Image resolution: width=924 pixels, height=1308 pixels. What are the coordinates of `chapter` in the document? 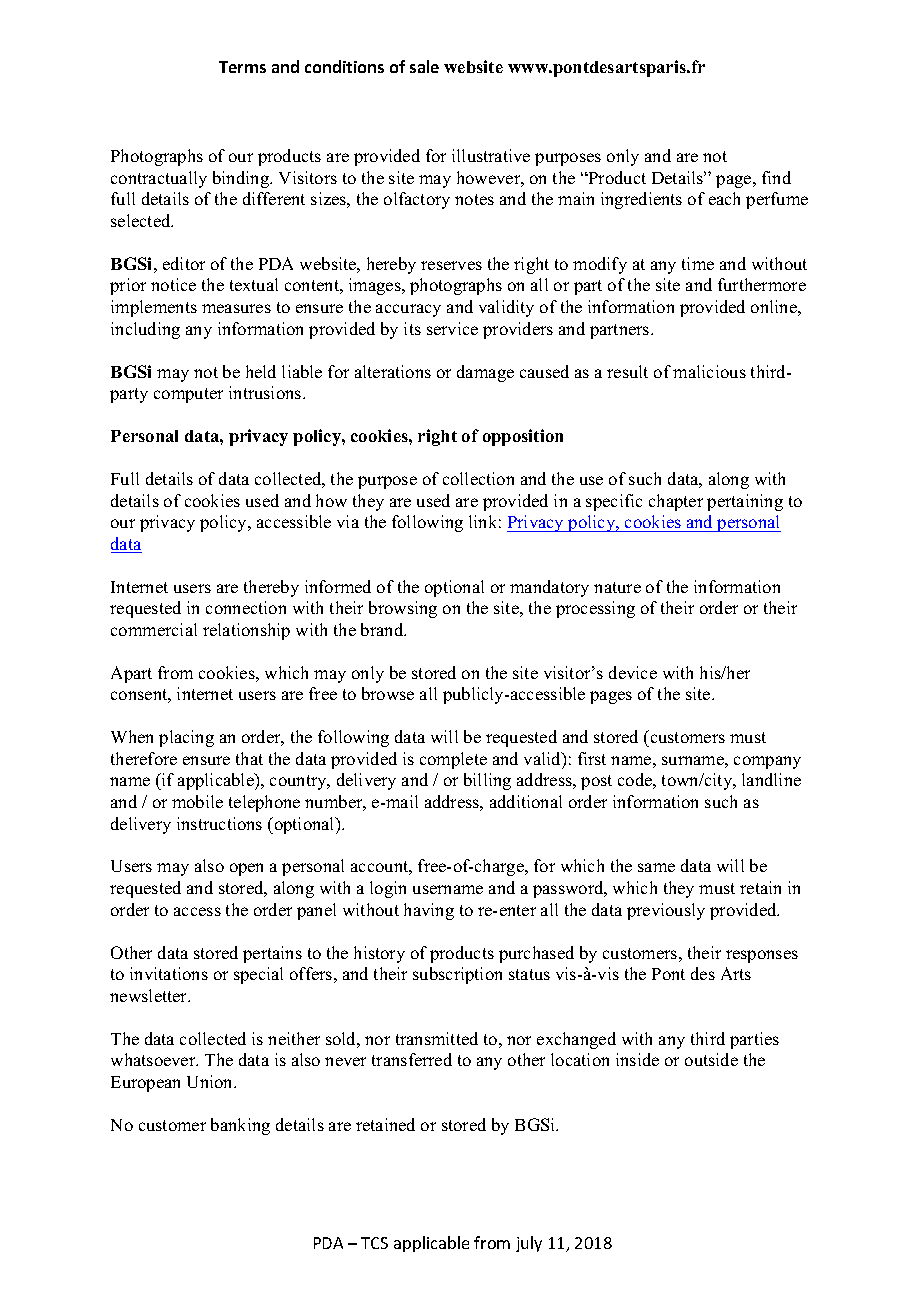 It's located at (676, 502).
